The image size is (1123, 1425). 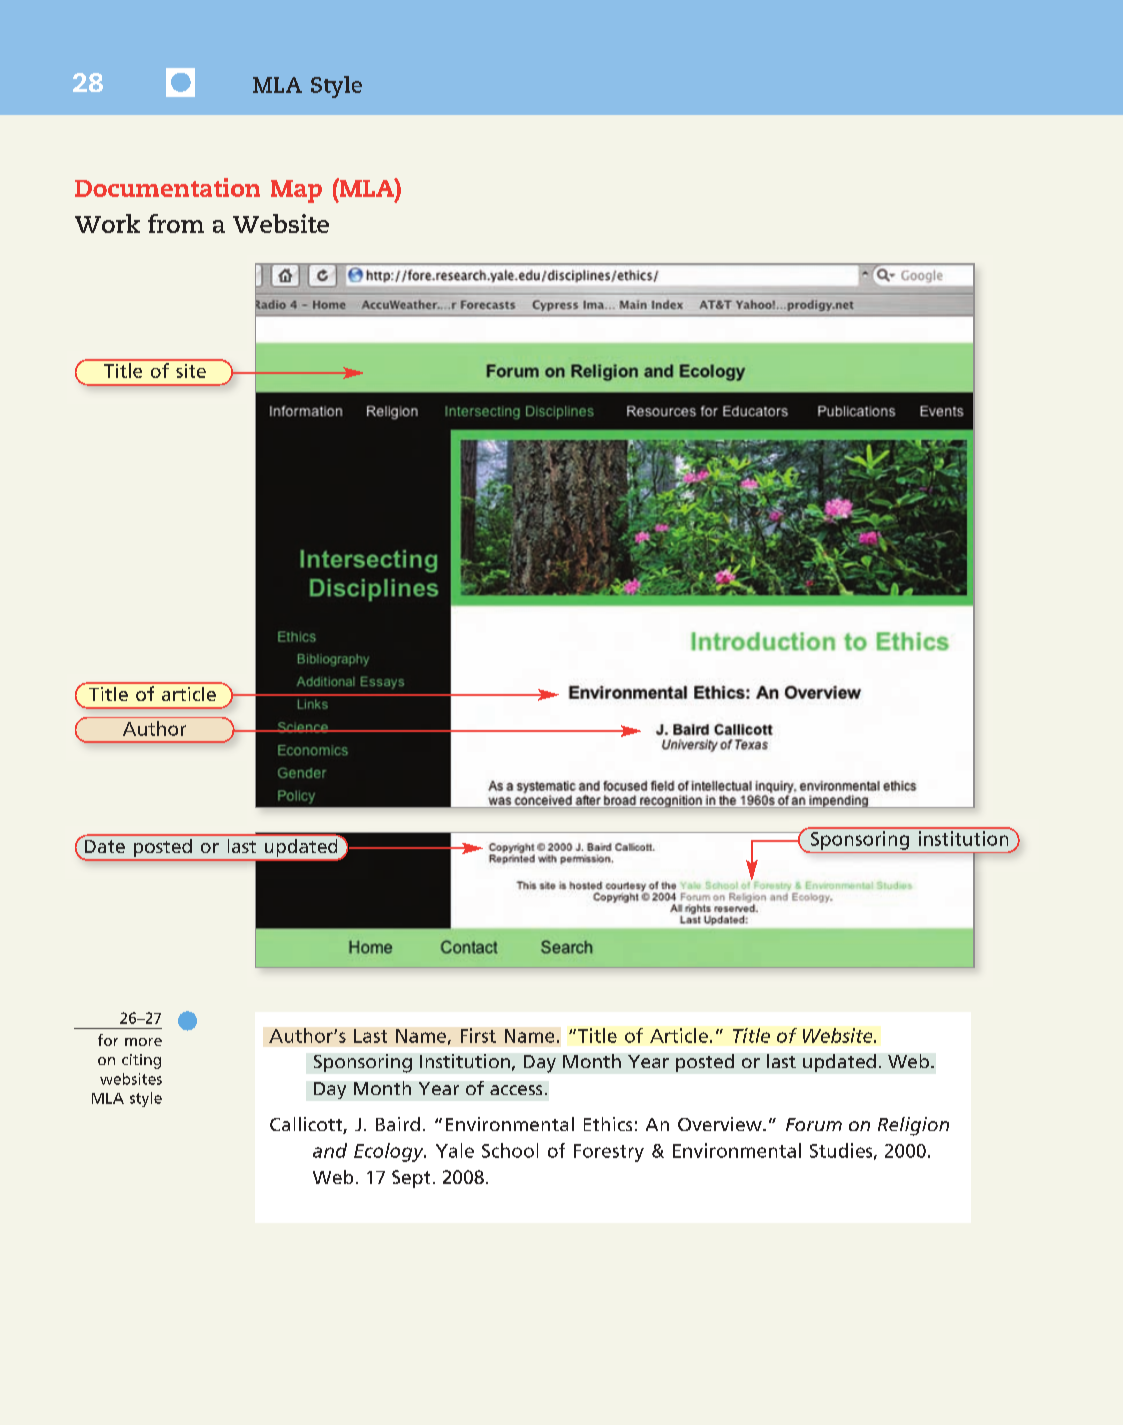 What do you see at coordinates (516, 1090) in the screenshot?
I see `access` at bounding box center [516, 1090].
